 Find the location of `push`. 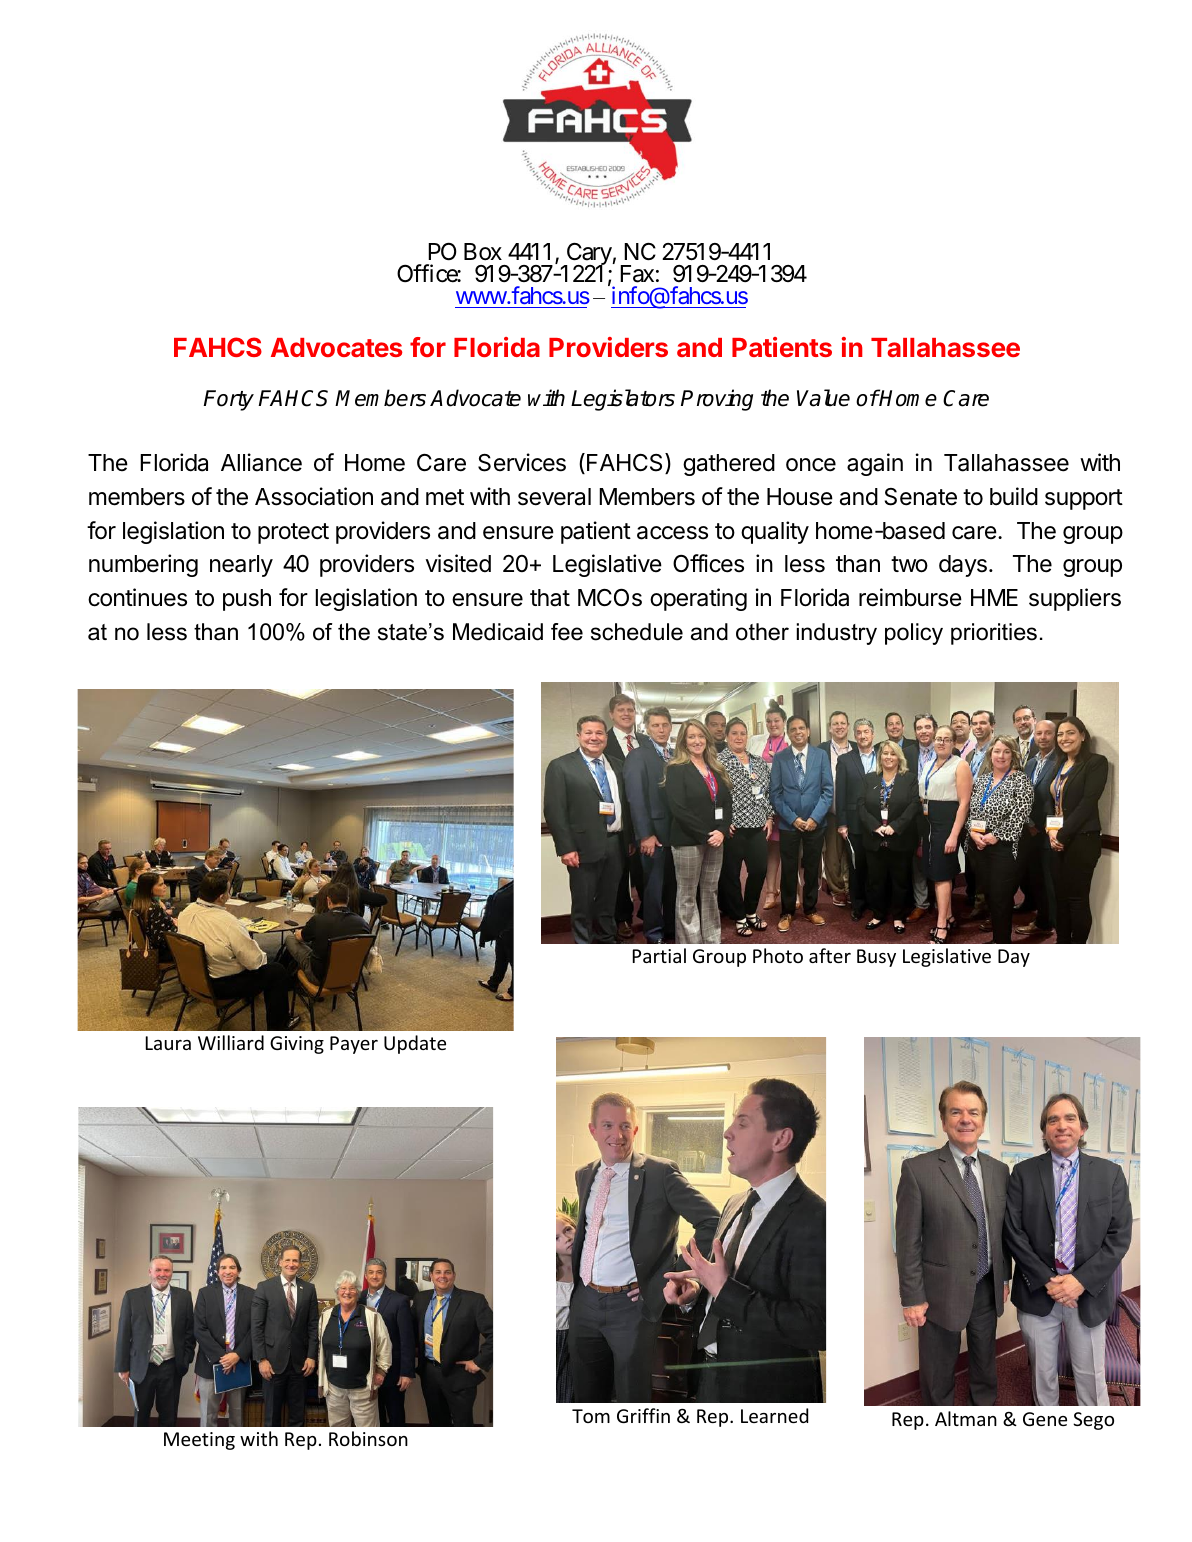

push is located at coordinates (247, 600).
